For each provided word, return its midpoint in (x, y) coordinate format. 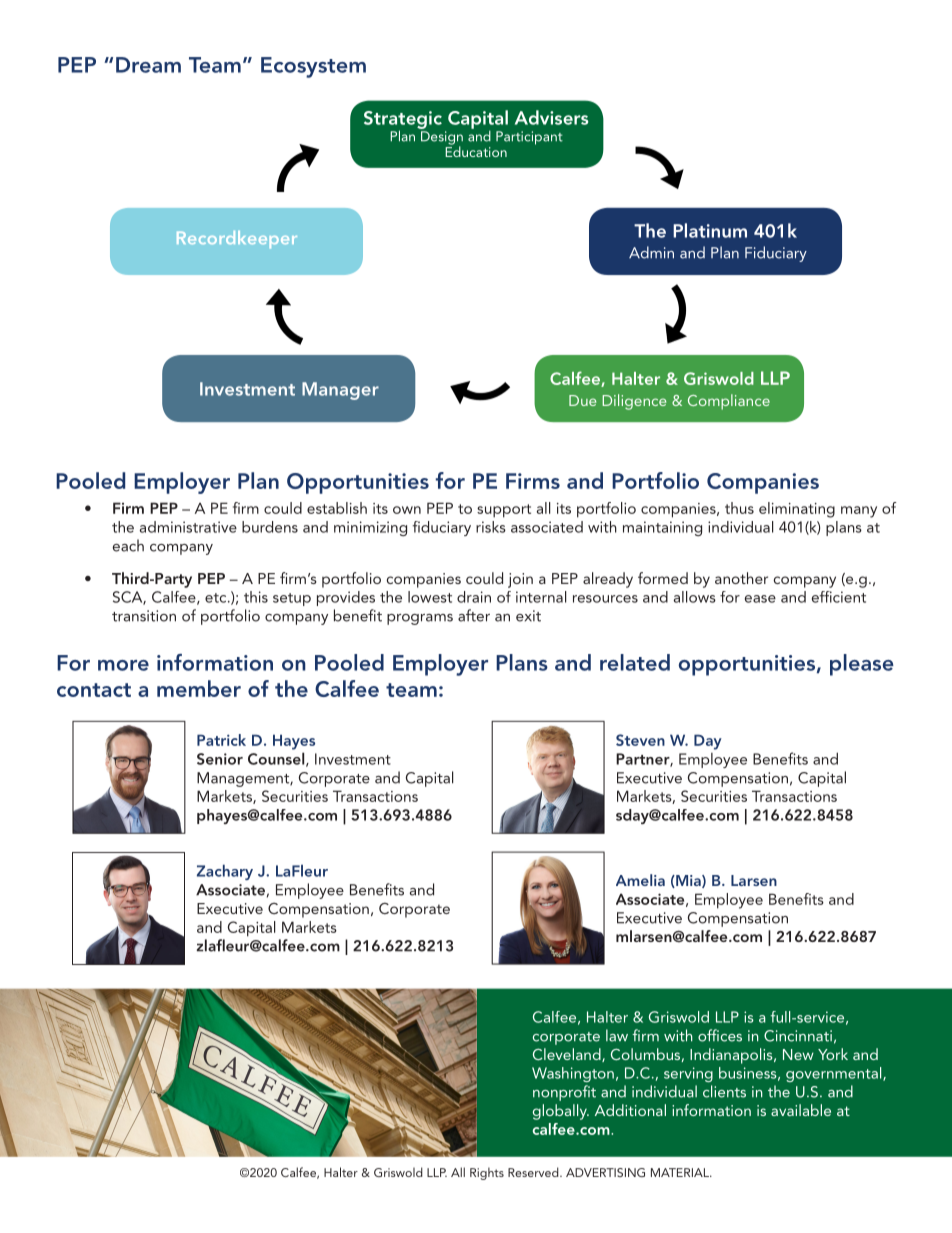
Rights (487, 1173)
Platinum (710, 230)
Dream (148, 65)
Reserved (534, 1172)
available (801, 1110)
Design (442, 139)
